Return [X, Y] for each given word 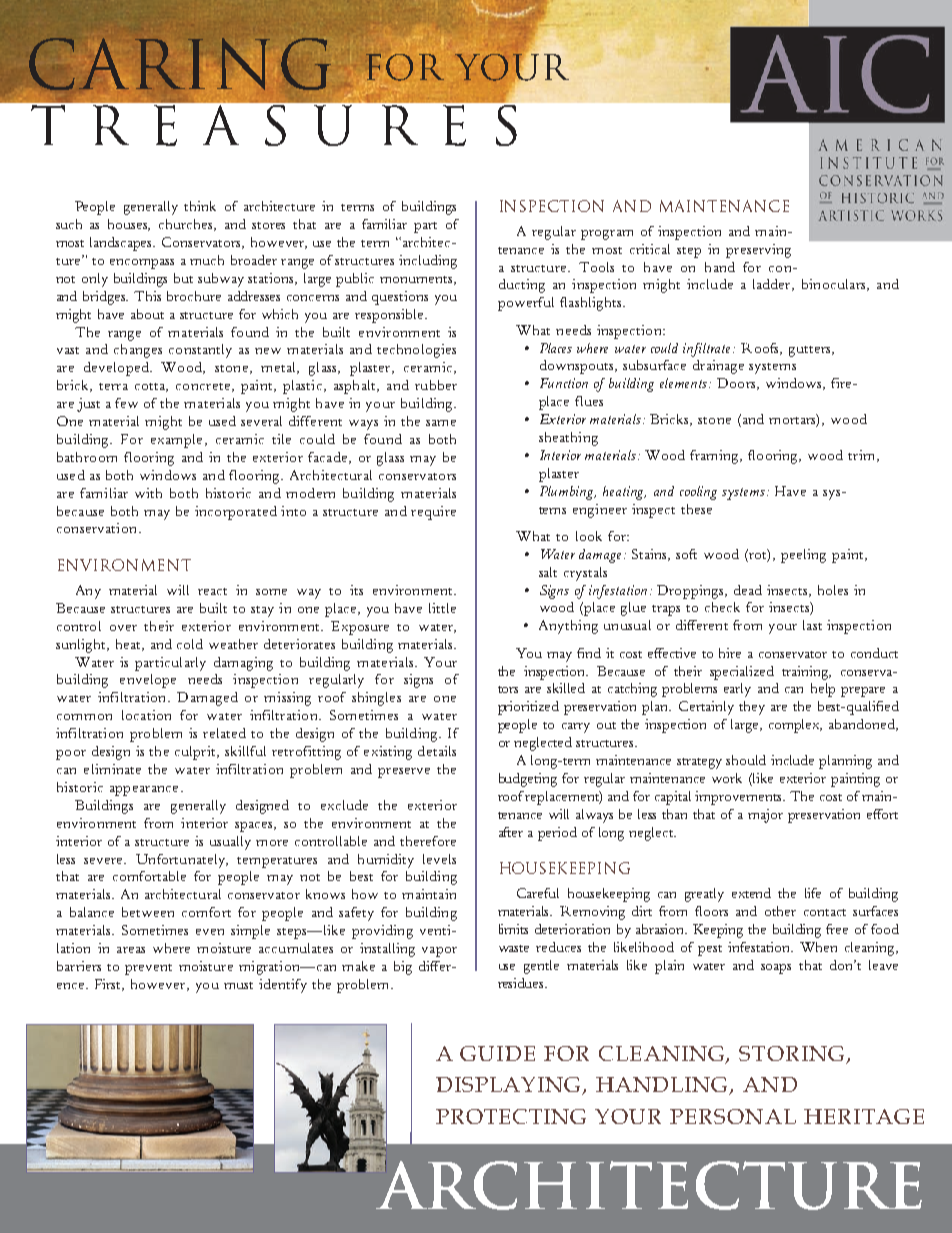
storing [793, 1055]
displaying [509, 1086]
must [238, 985]
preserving [758, 251]
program [607, 235]
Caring [180, 64]
